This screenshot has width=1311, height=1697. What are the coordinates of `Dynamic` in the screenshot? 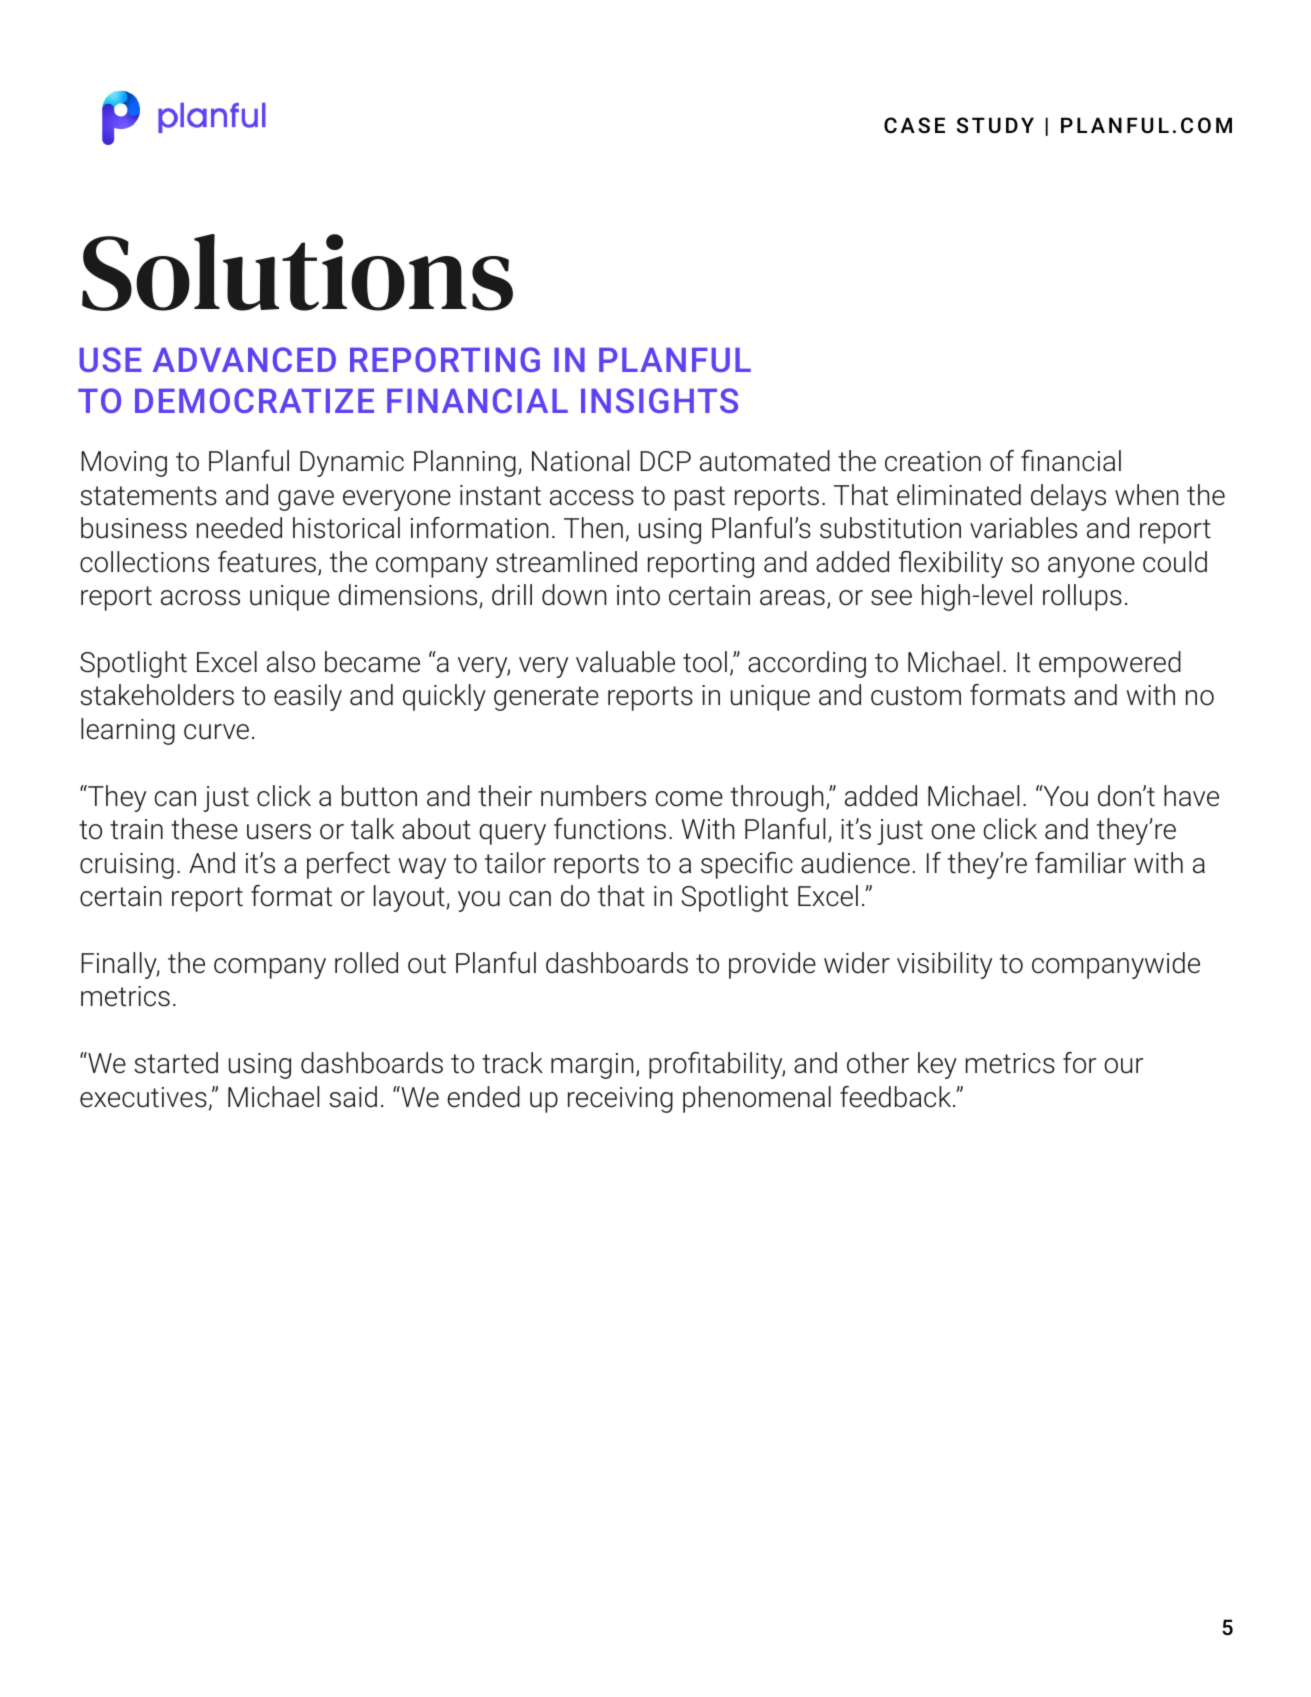 It's located at (352, 464).
